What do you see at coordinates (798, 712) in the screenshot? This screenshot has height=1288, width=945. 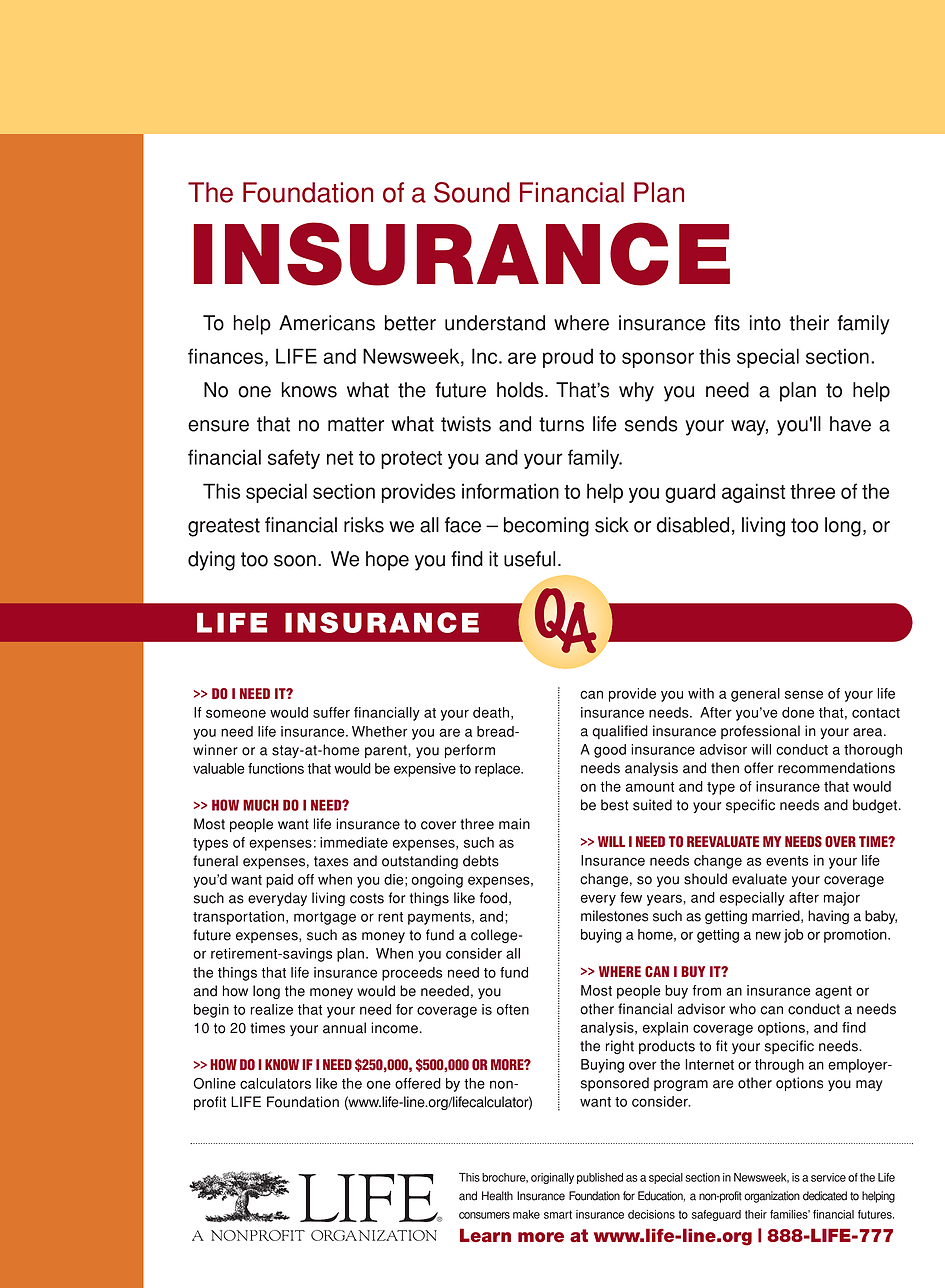 I see `done` at bounding box center [798, 712].
